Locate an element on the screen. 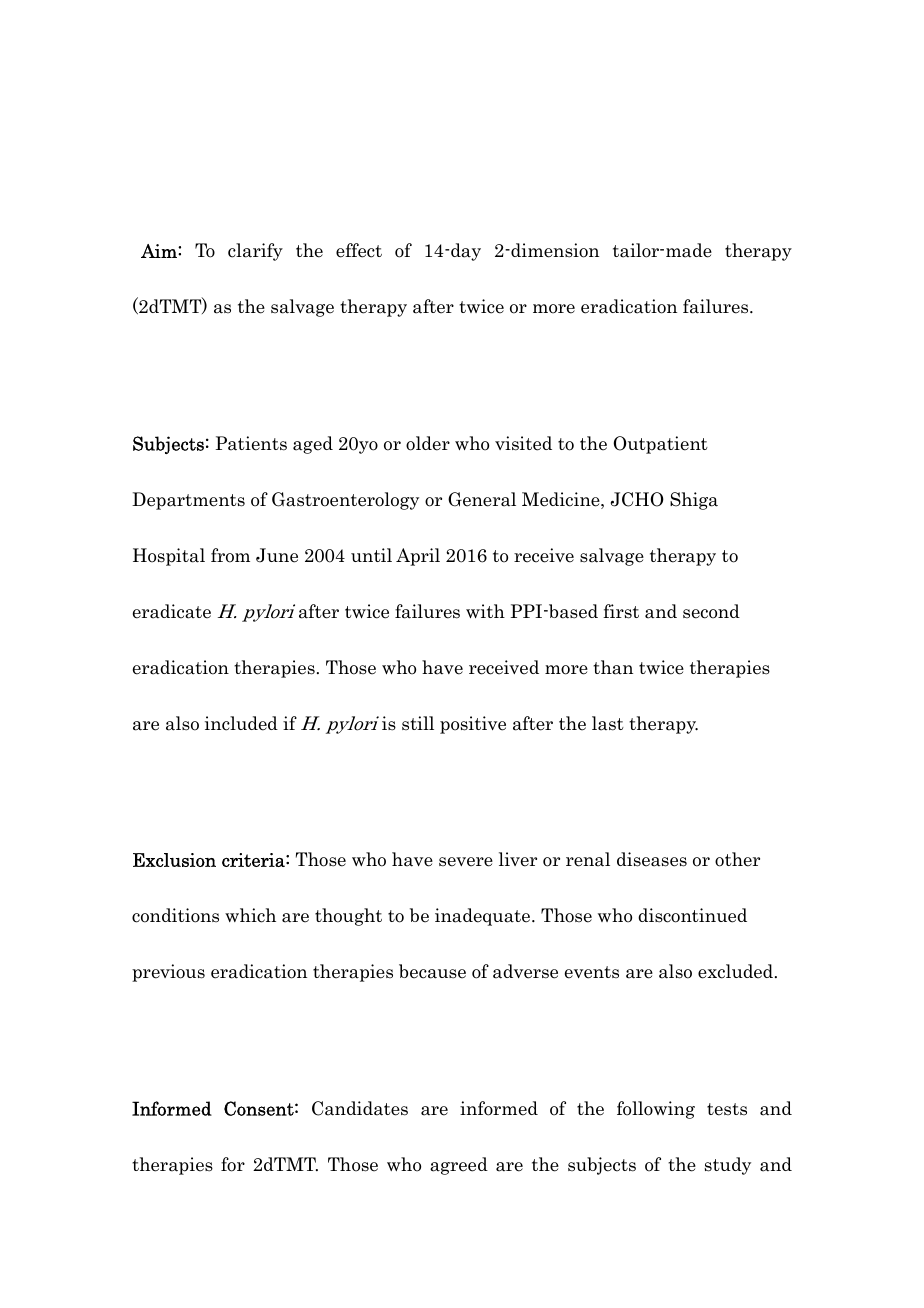 This screenshot has height=1308, width=924. diseases is located at coordinates (652, 859).
